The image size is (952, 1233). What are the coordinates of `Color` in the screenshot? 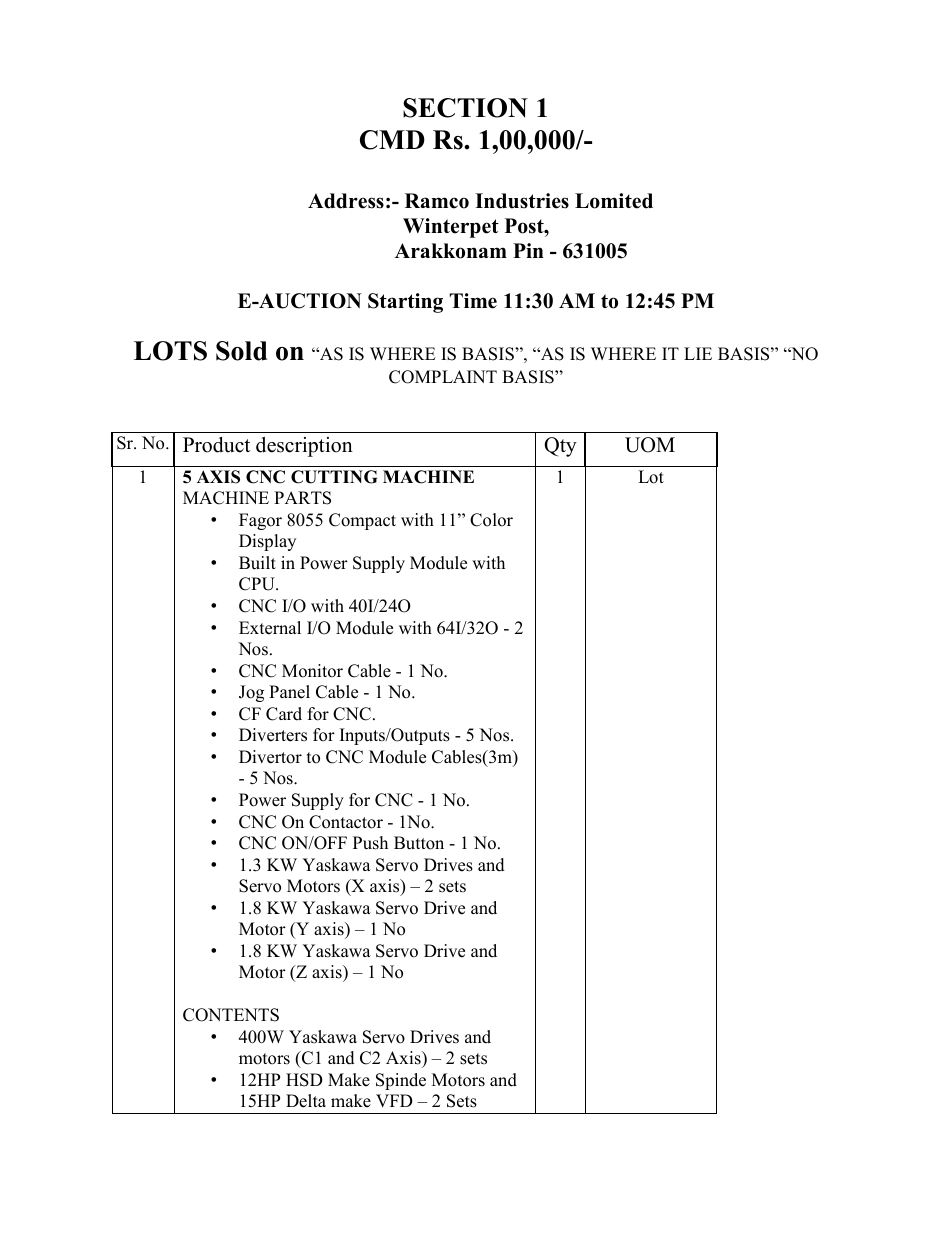 It's located at (491, 520).
